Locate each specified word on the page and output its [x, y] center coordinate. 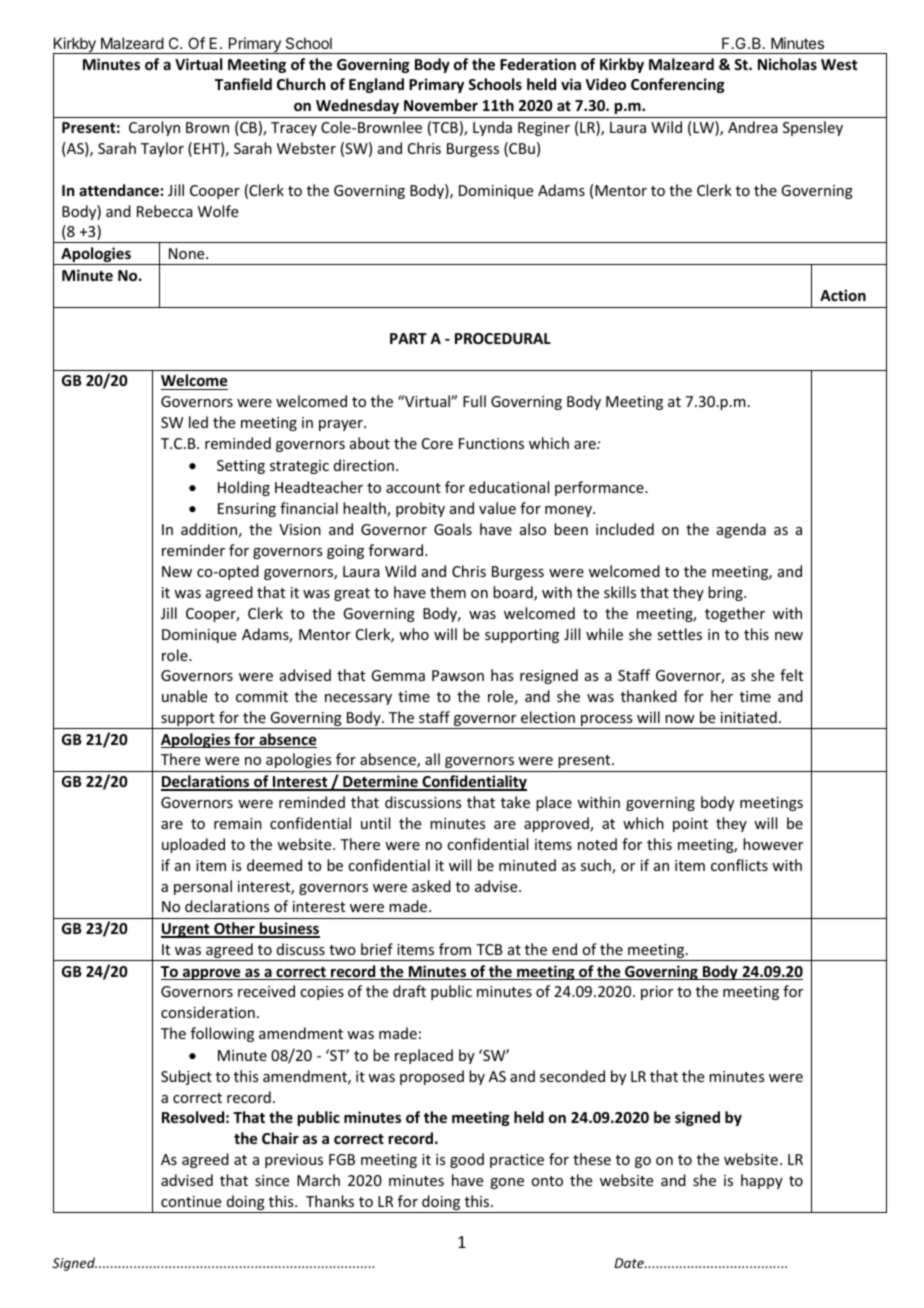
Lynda [492, 128]
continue [191, 1201]
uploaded [193, 845]
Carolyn [154, 128]
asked [431, 886]
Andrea [753, 127]
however [773, 844]
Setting [241, 467]
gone [507, 1183]
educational [509, 487]
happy [762, 1181]
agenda [741, 530]
